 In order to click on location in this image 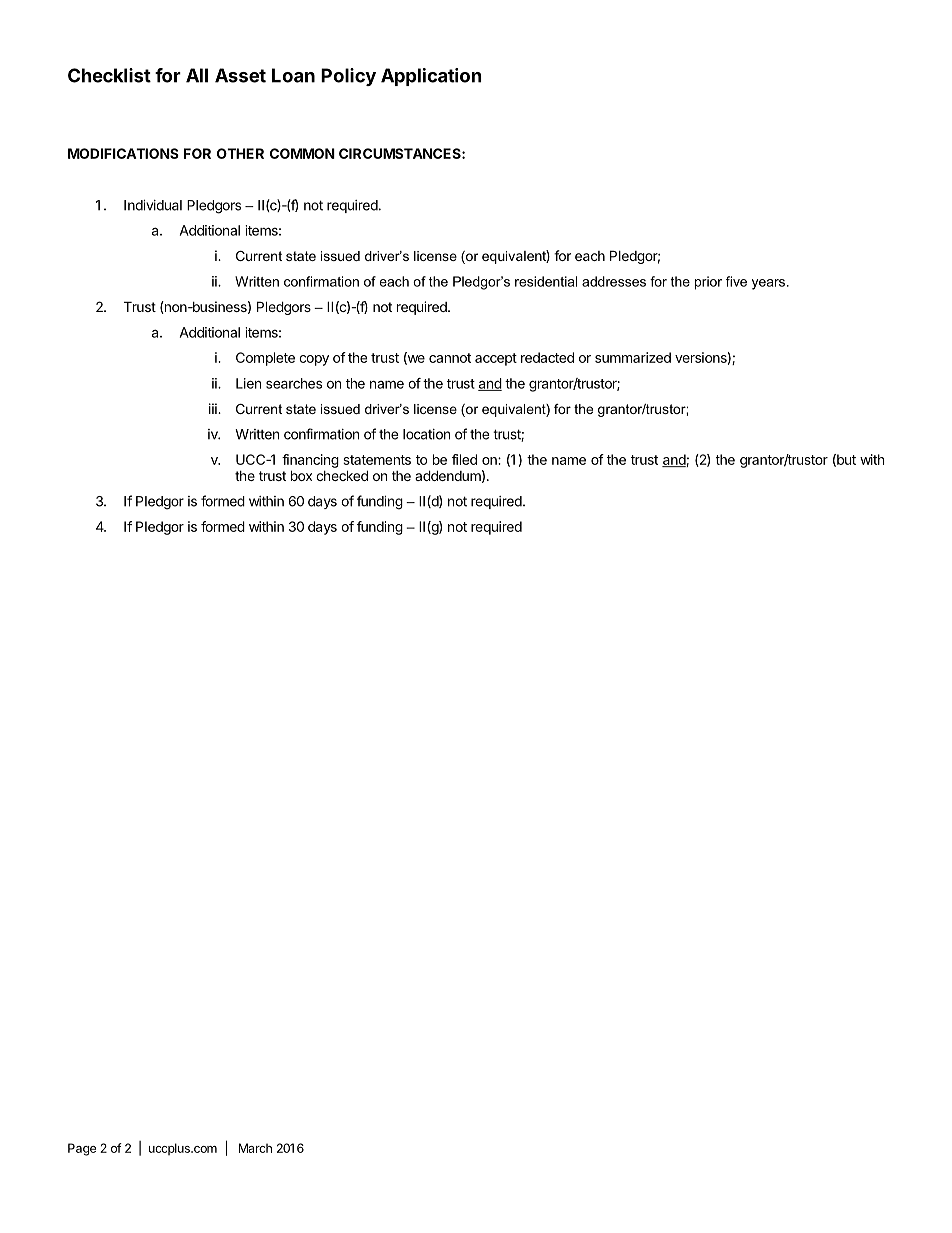, I will do `click(426, 434)`.
